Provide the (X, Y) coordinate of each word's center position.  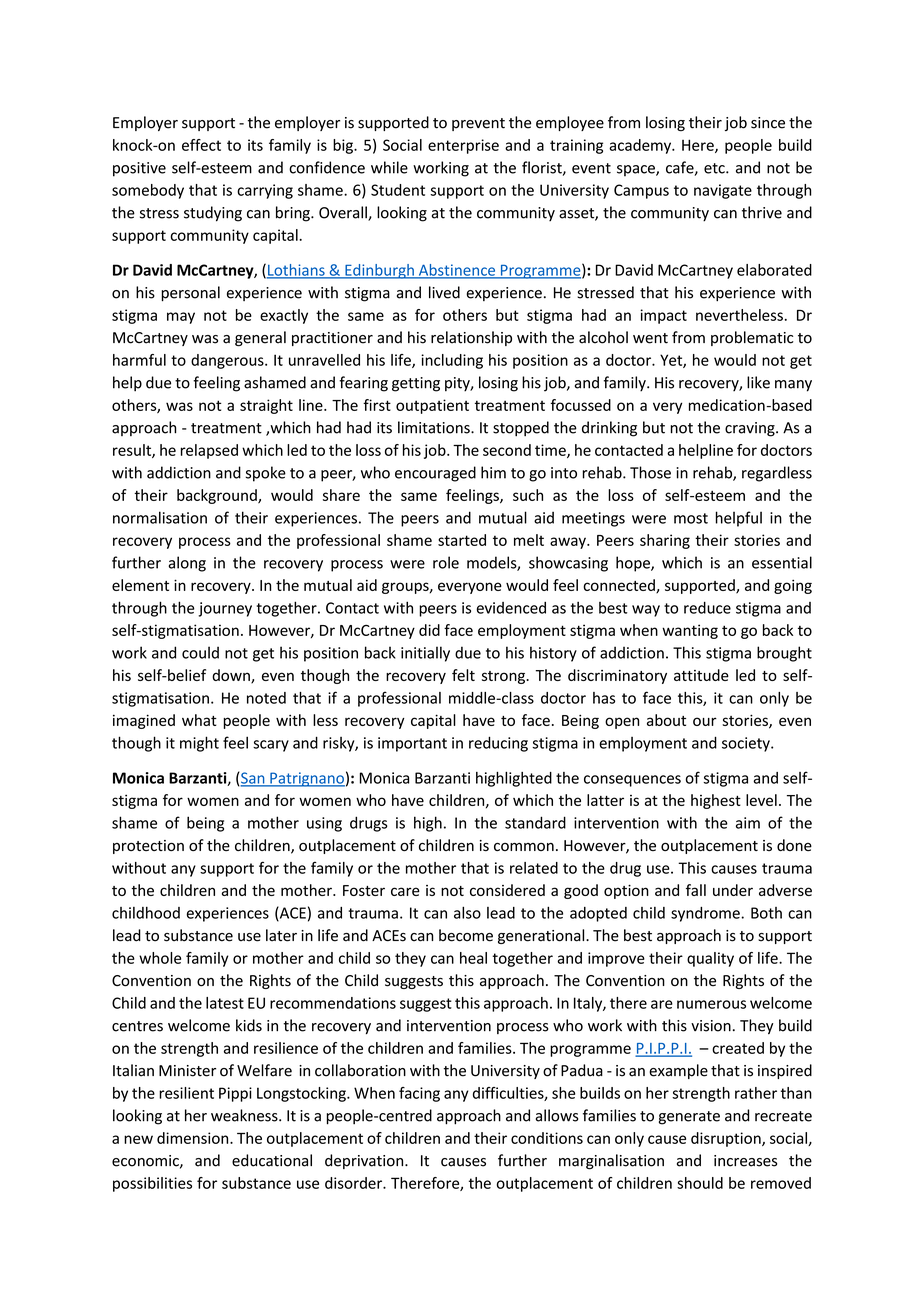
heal (473, 958)
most (691, 518)
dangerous (228, 361)
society (747, 744)
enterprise (463, 146)
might (199, 744)
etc (715, 168)
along (187, 564)
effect (201, 145)
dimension (194, 1138)
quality (710, 959)
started (462, 540)
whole (160, 958)
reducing (498, 744)
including (452, 361)
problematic (752, 338)
